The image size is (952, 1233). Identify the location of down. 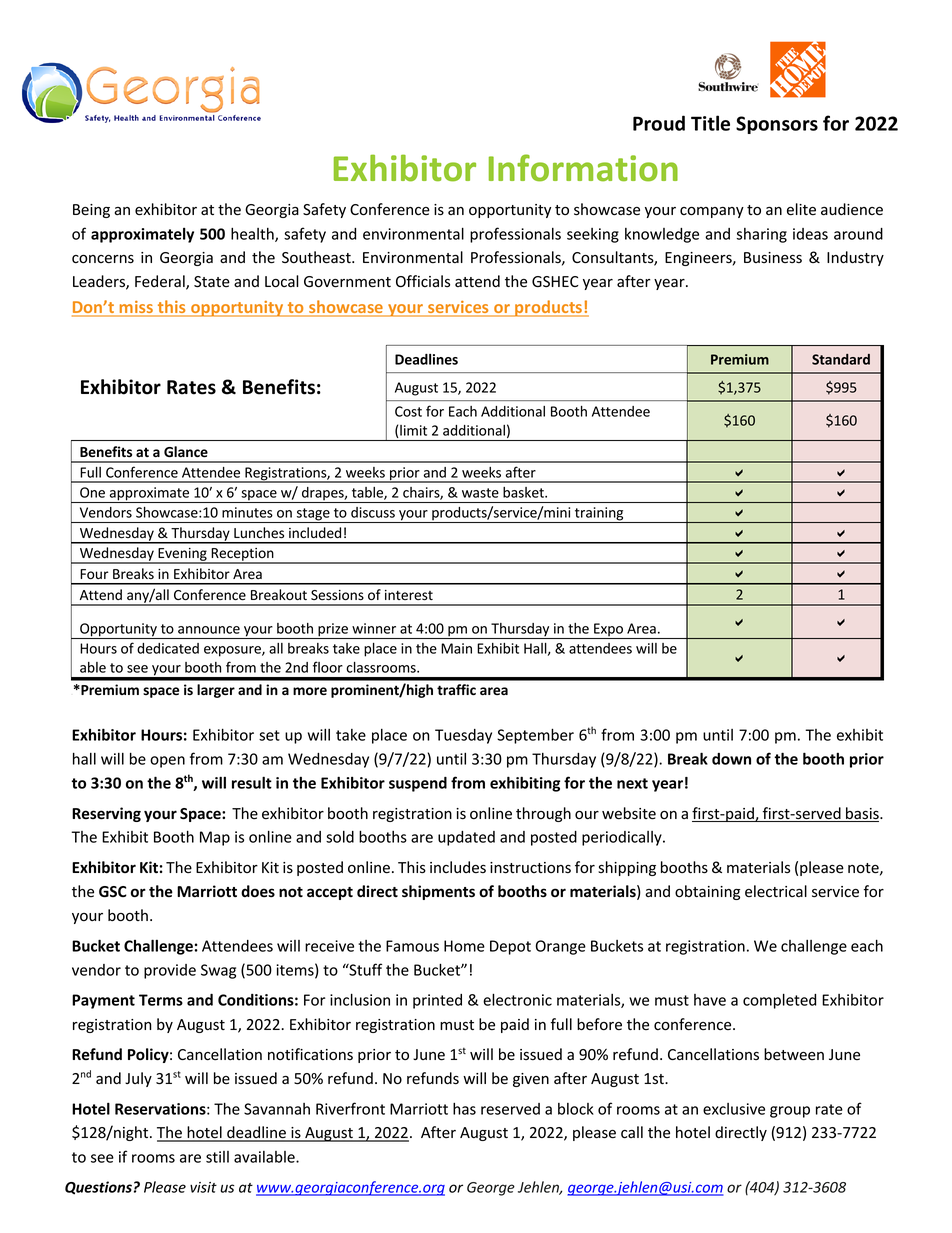
(731, 759).
